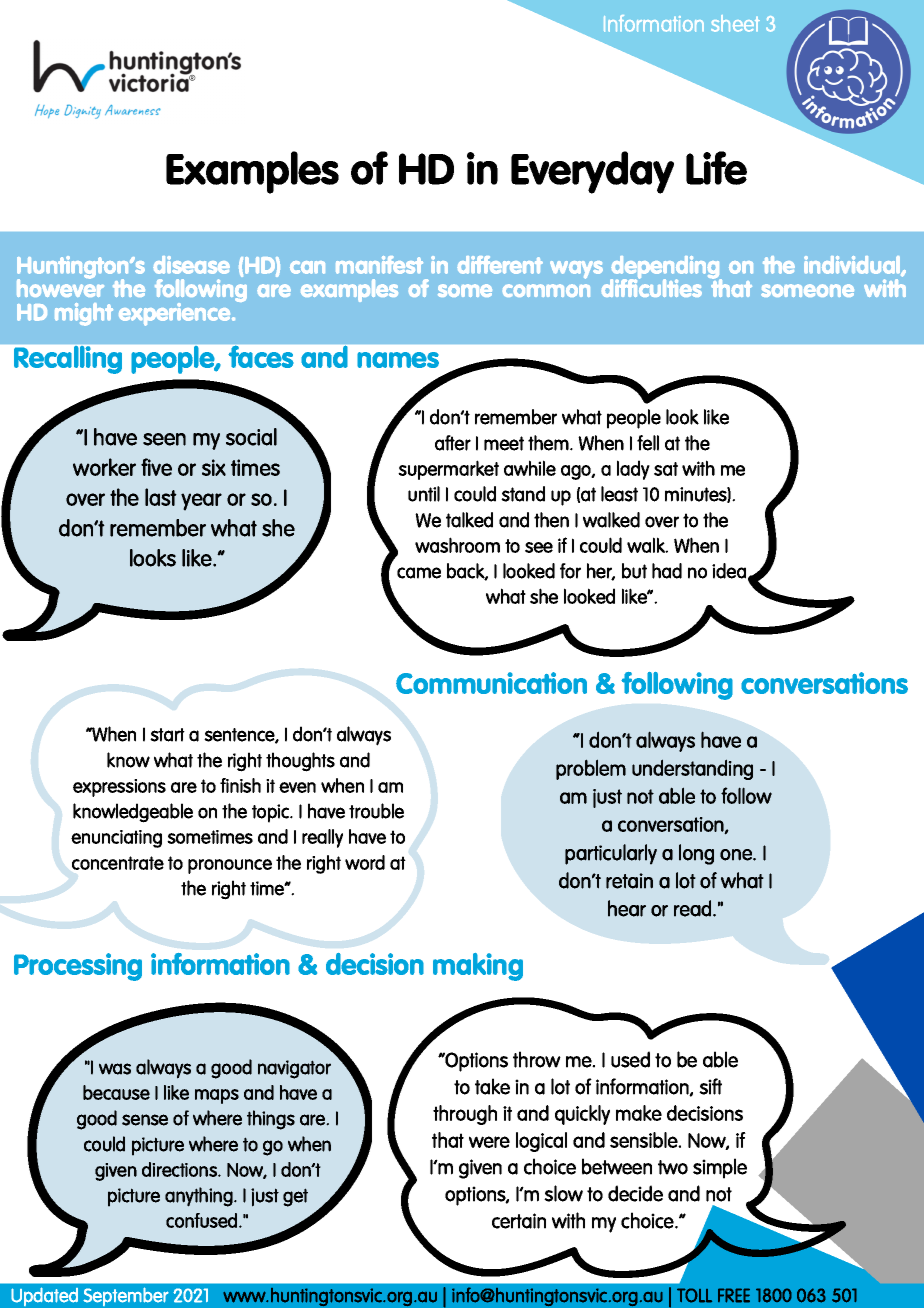 Image resolution: width=924 pixels, height=1308 pixels. Describe the element at coordinates (651, 287) in the screenshot. I see `difficulties` at that location.
